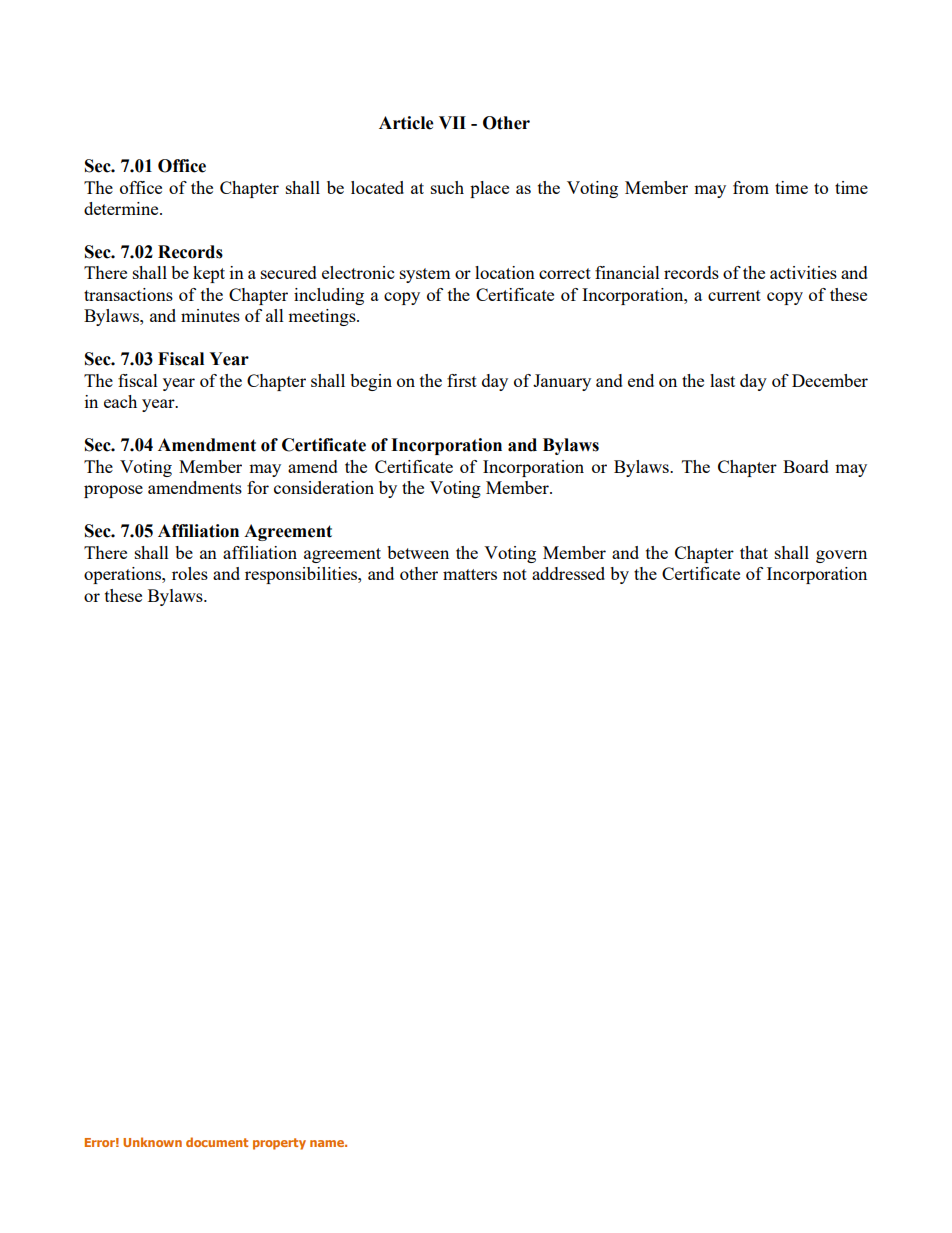  Describe the element at coordinates (418, 552) in the page. I see `between` at that location.
